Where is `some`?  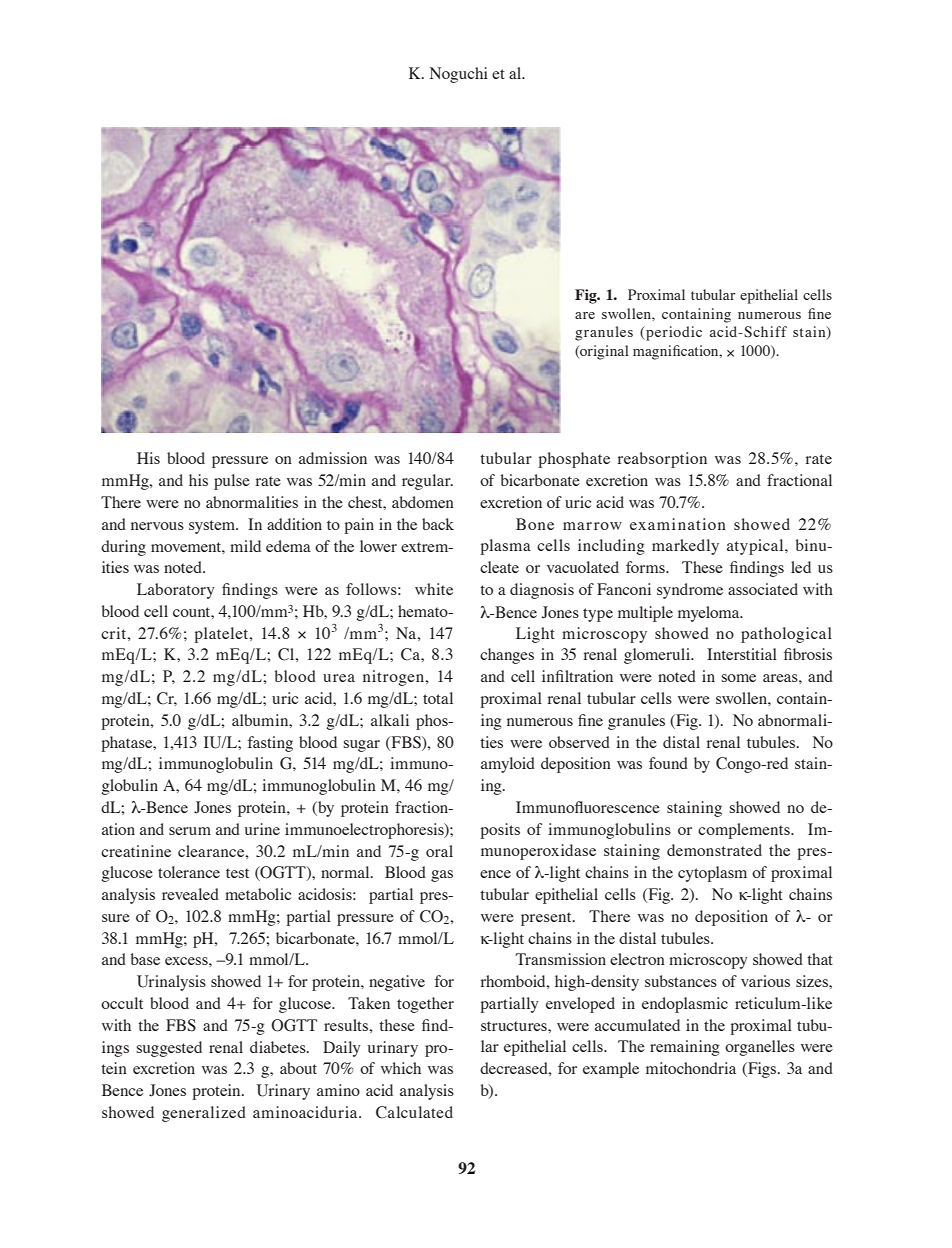
some is located at coordinates (738, 678).
